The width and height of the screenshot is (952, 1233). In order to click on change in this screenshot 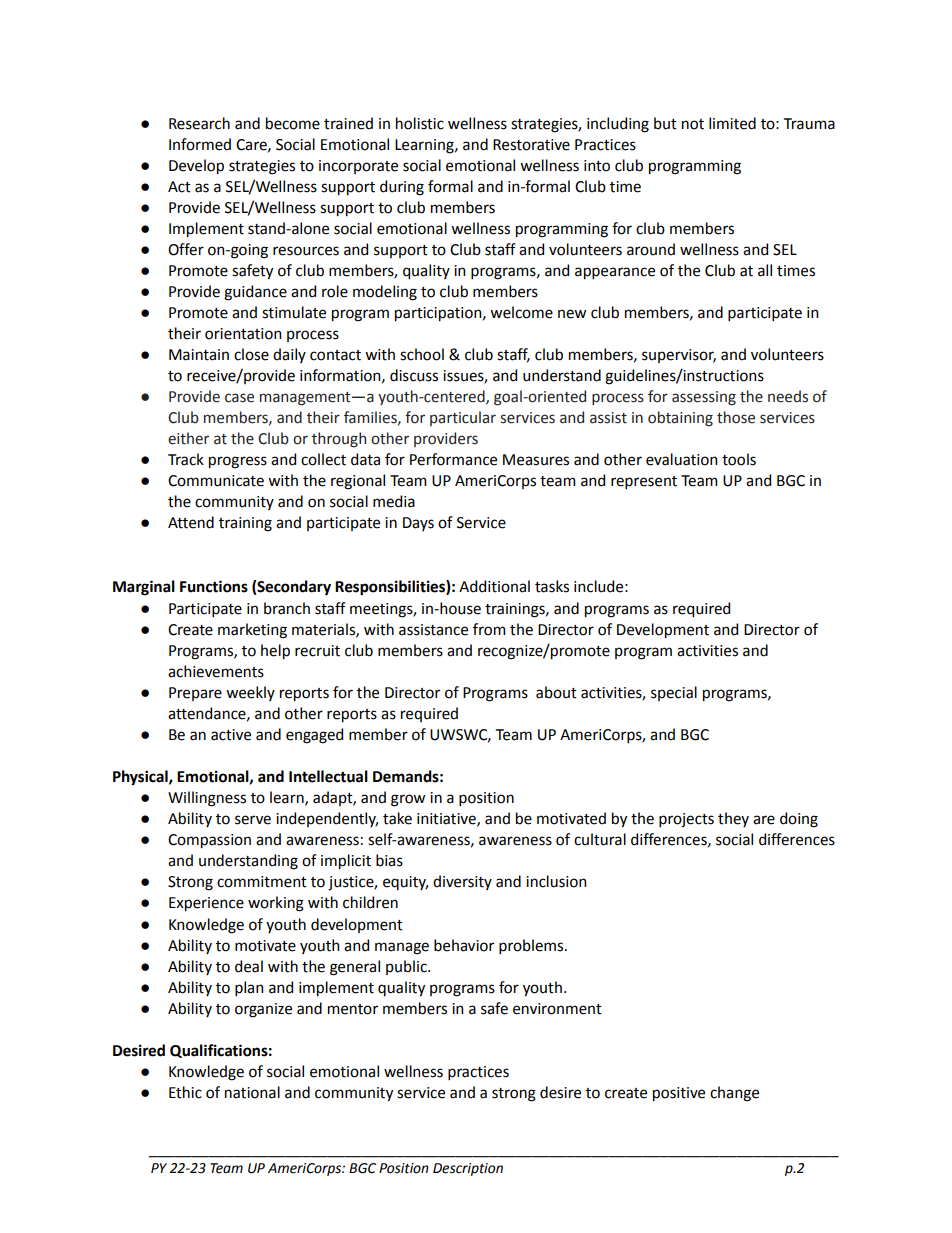, I will do `click(734, 1094)`.
